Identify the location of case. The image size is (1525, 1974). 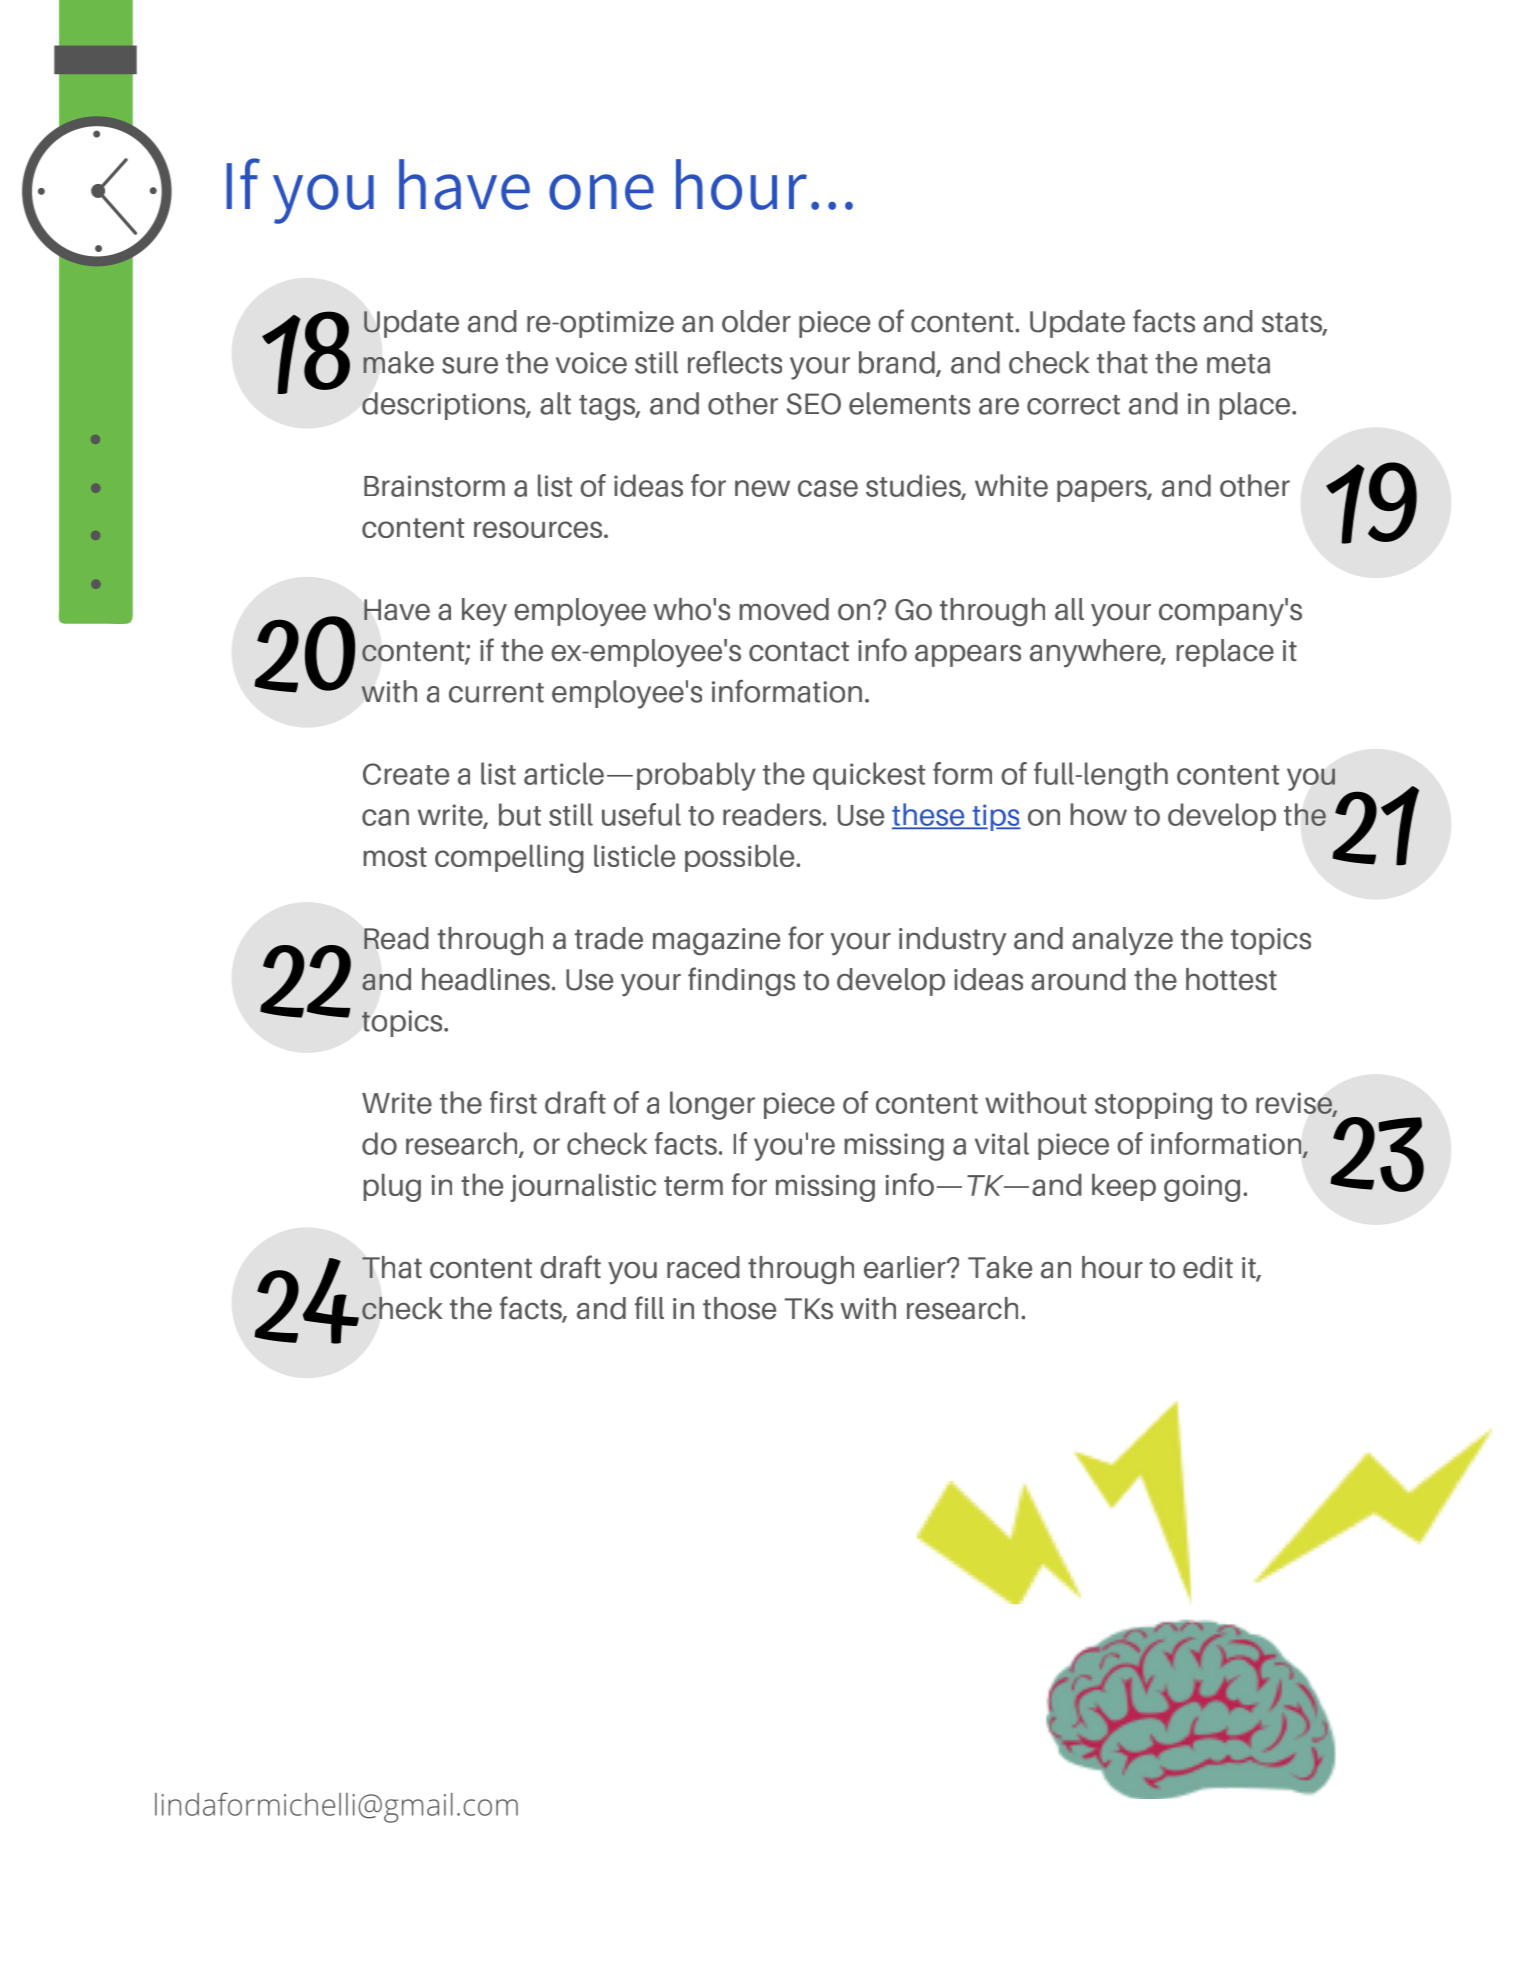
(828, 488).
